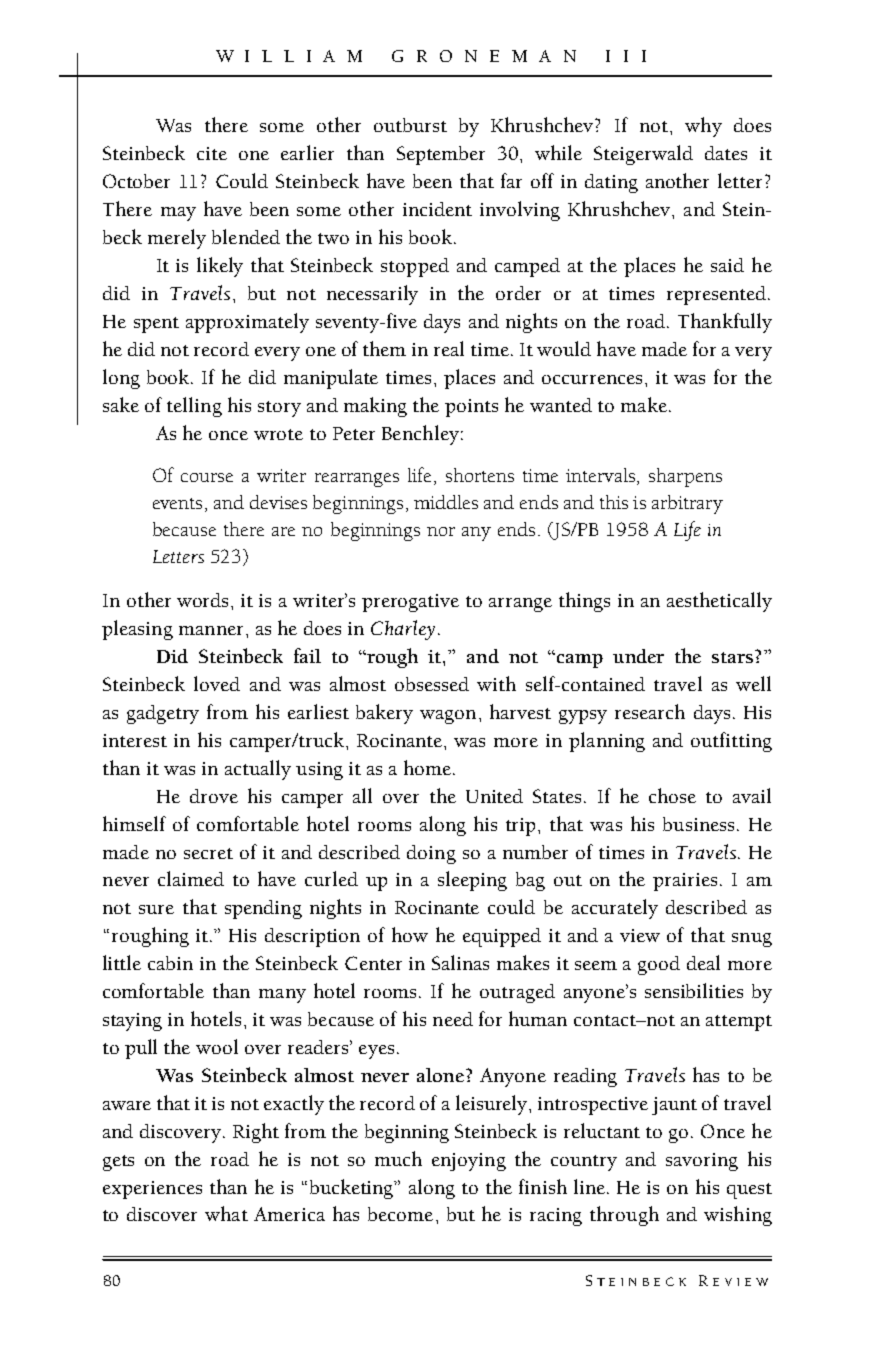  Describe the element at coordinates (420, 435) in the screenshot. I see `Benchley` at that location.
